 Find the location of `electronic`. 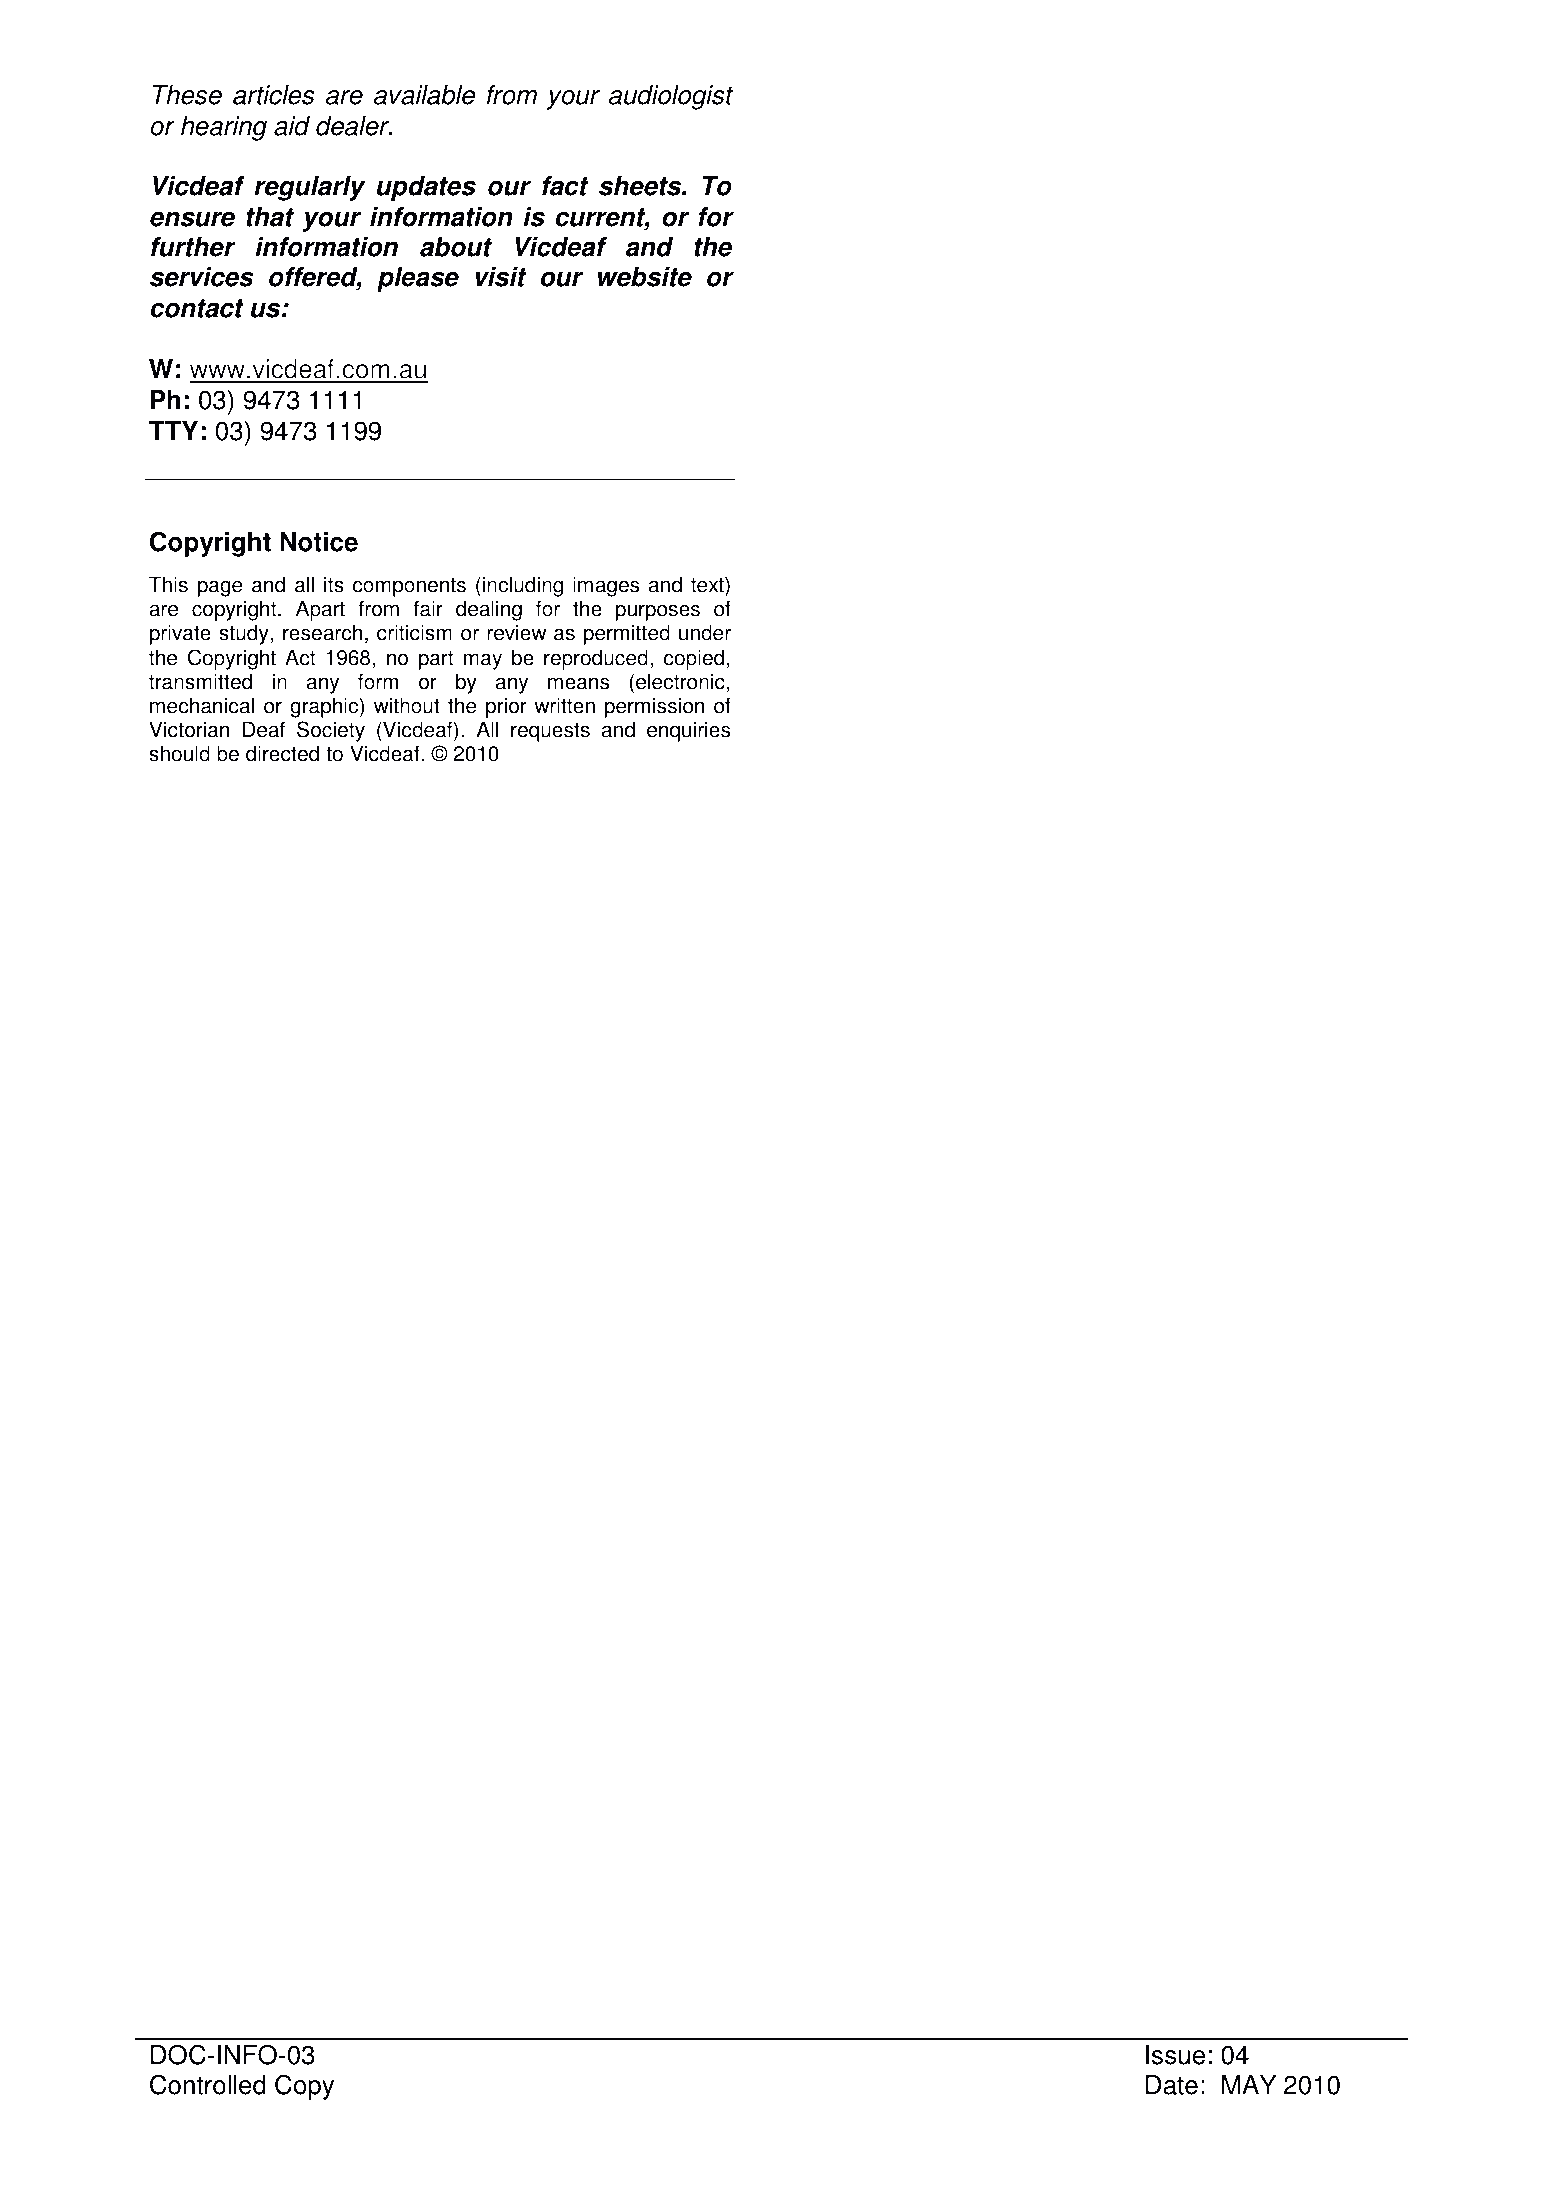

electronic is located at coordinates (680, 681).
